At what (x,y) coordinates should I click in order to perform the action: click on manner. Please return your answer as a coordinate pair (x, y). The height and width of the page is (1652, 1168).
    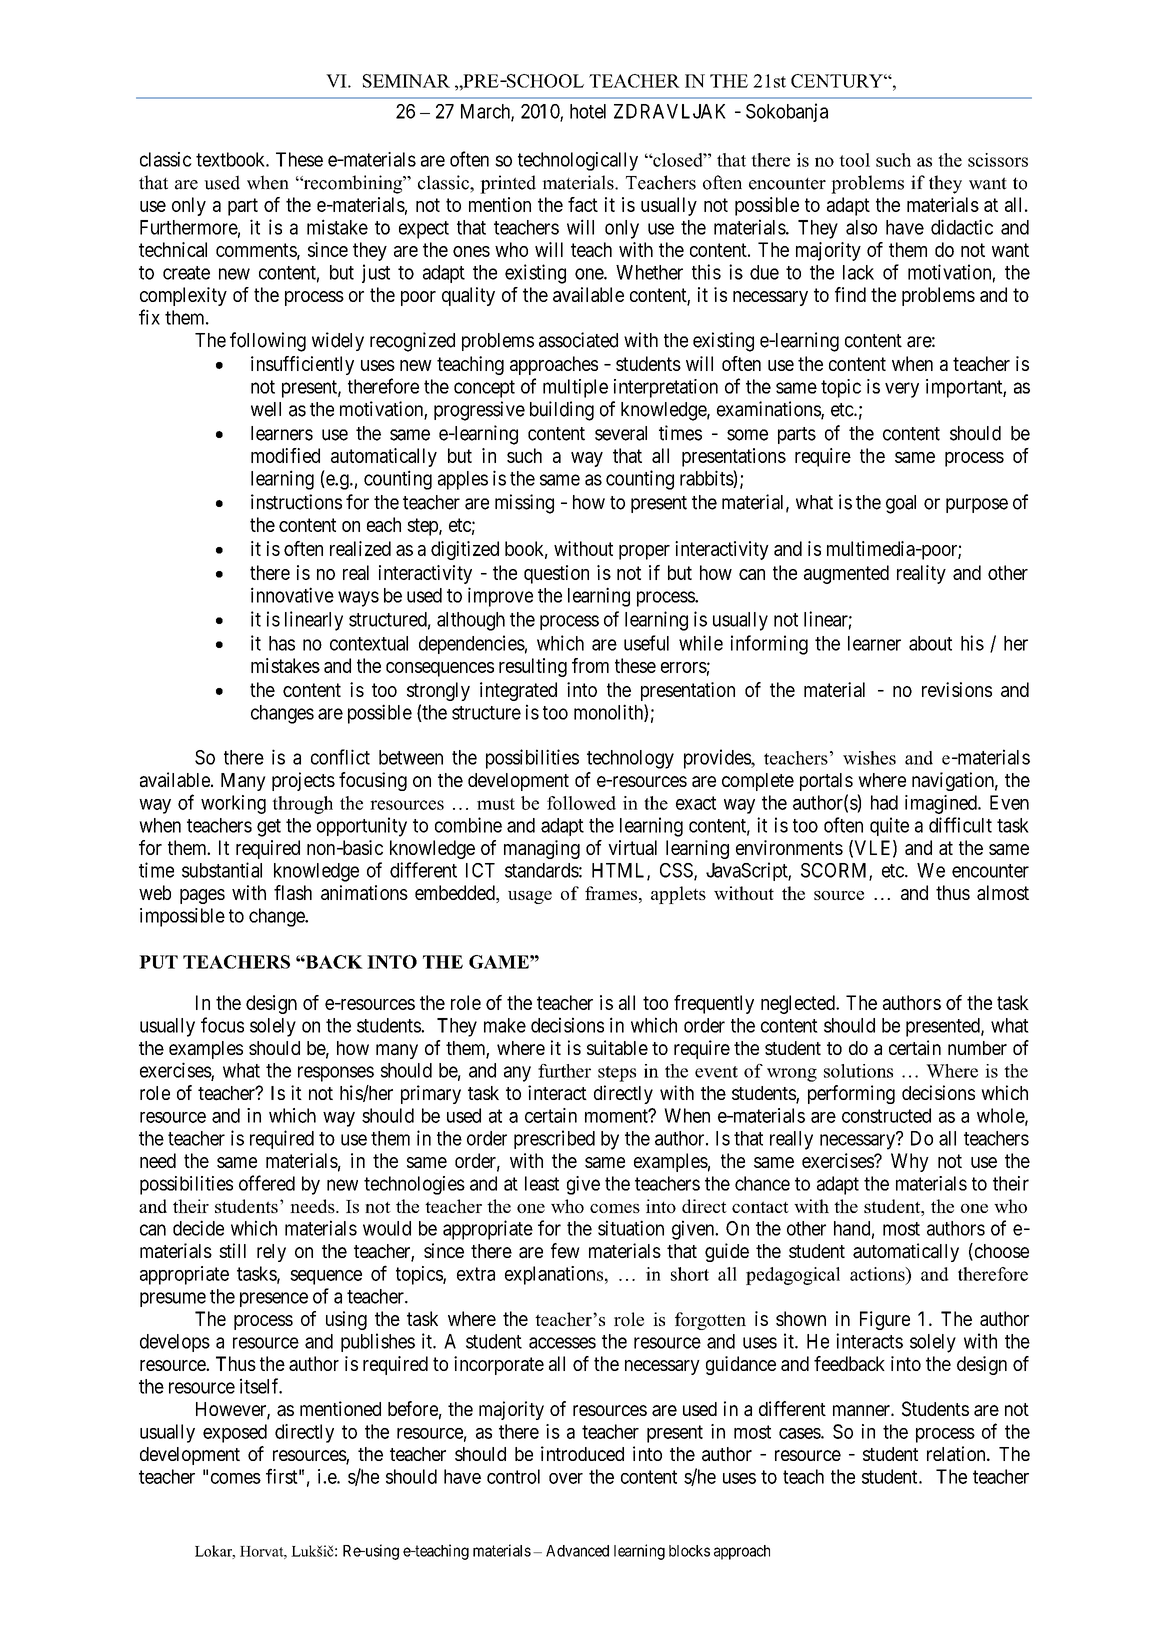
    Looking at the image, I should click on (862, 1411).
